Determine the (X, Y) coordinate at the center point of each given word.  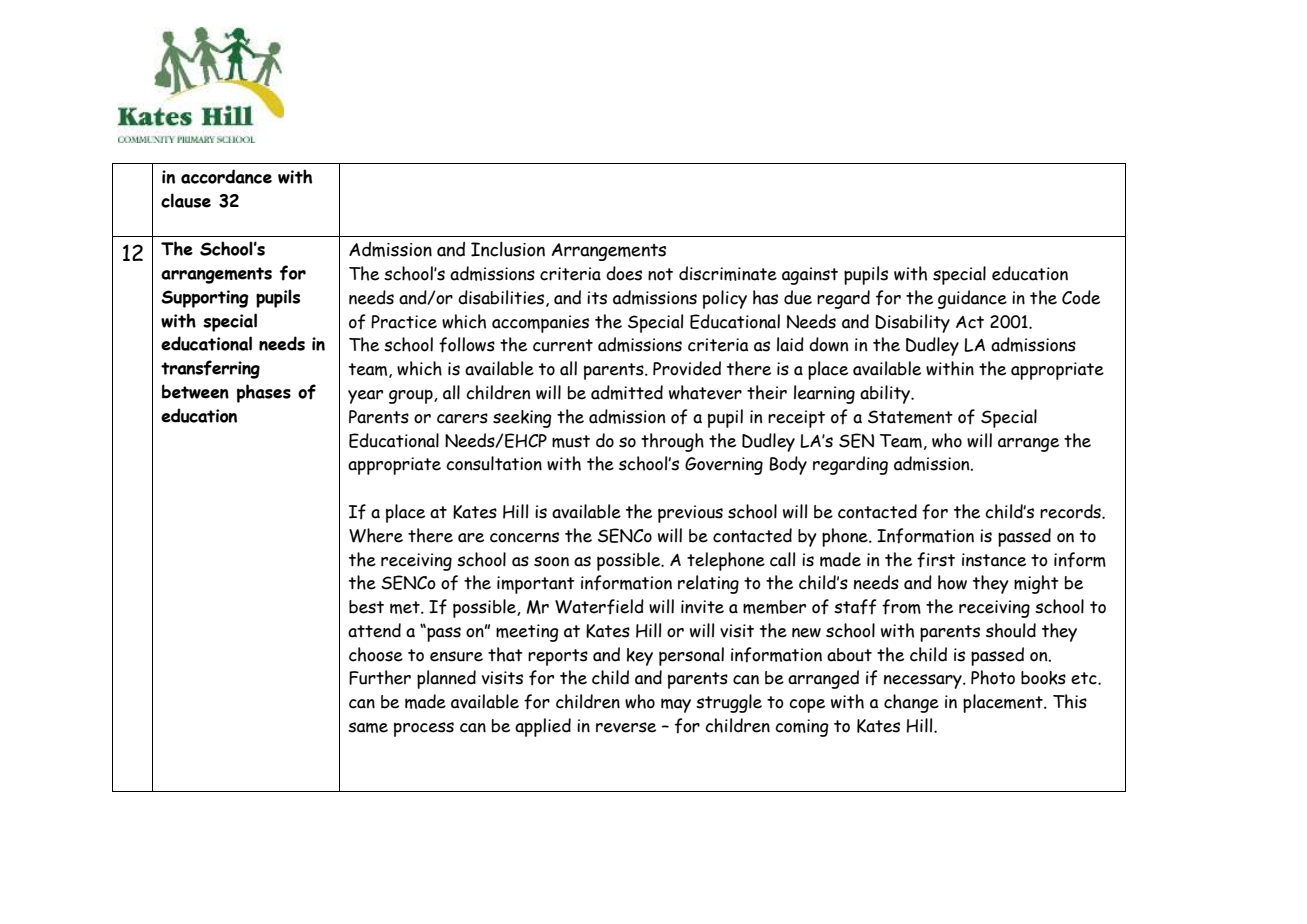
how (952, 582)
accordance (226, 176)
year (365, 397)
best (366, 607)
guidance (972, 299)
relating (708, 584)
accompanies (540, 324)
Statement (910, 417)
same (368, 727)
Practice (404, 322)
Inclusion (508, 249)
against (810, 276)
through (672, 442)
